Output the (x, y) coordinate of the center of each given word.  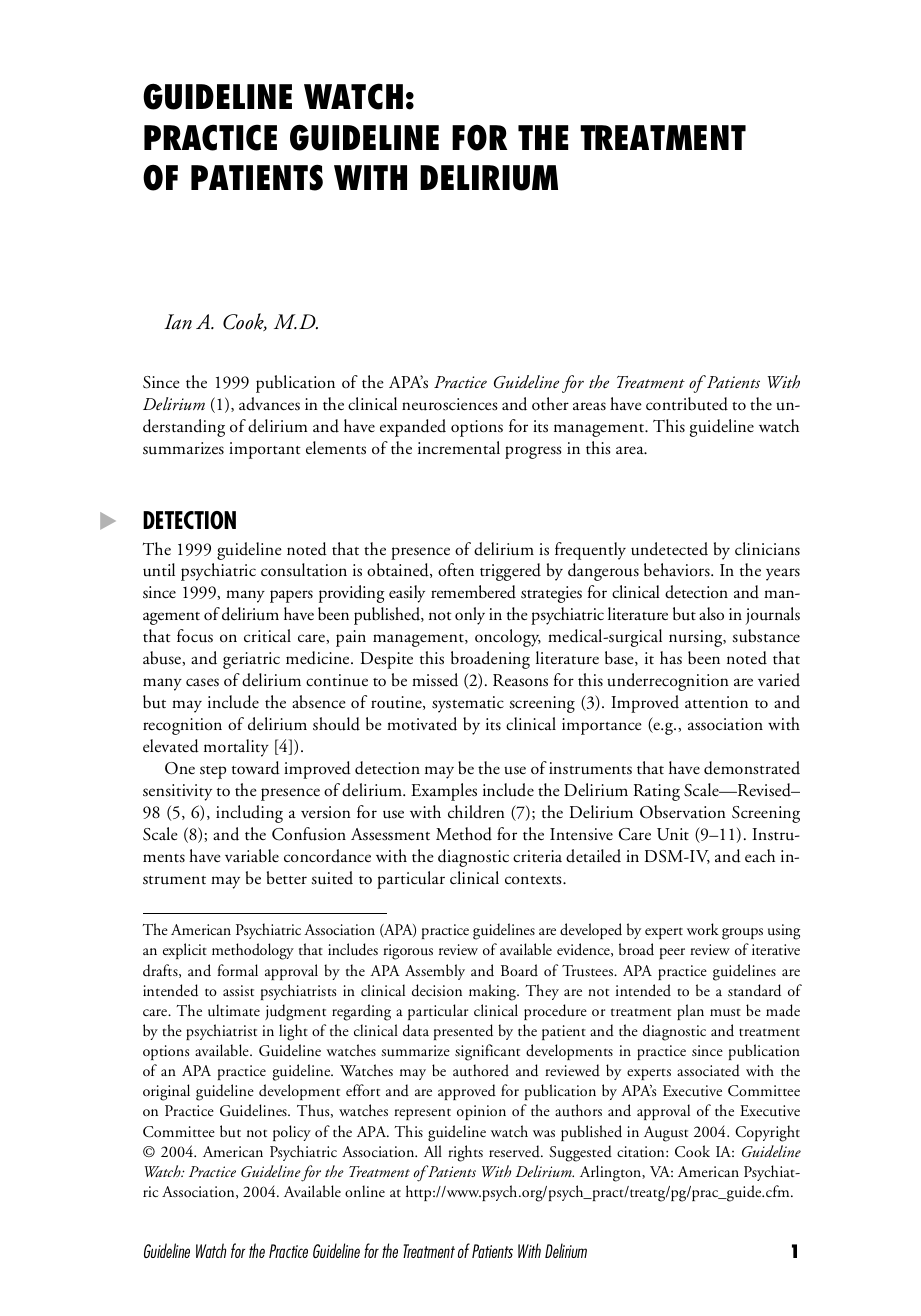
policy (292, 1133)
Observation (683, 812)
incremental (459, 447)
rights (465, 1153)
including (249, 814)
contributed (687, 404)
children (476, 812)
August (666, 1134)
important (265, 450)
